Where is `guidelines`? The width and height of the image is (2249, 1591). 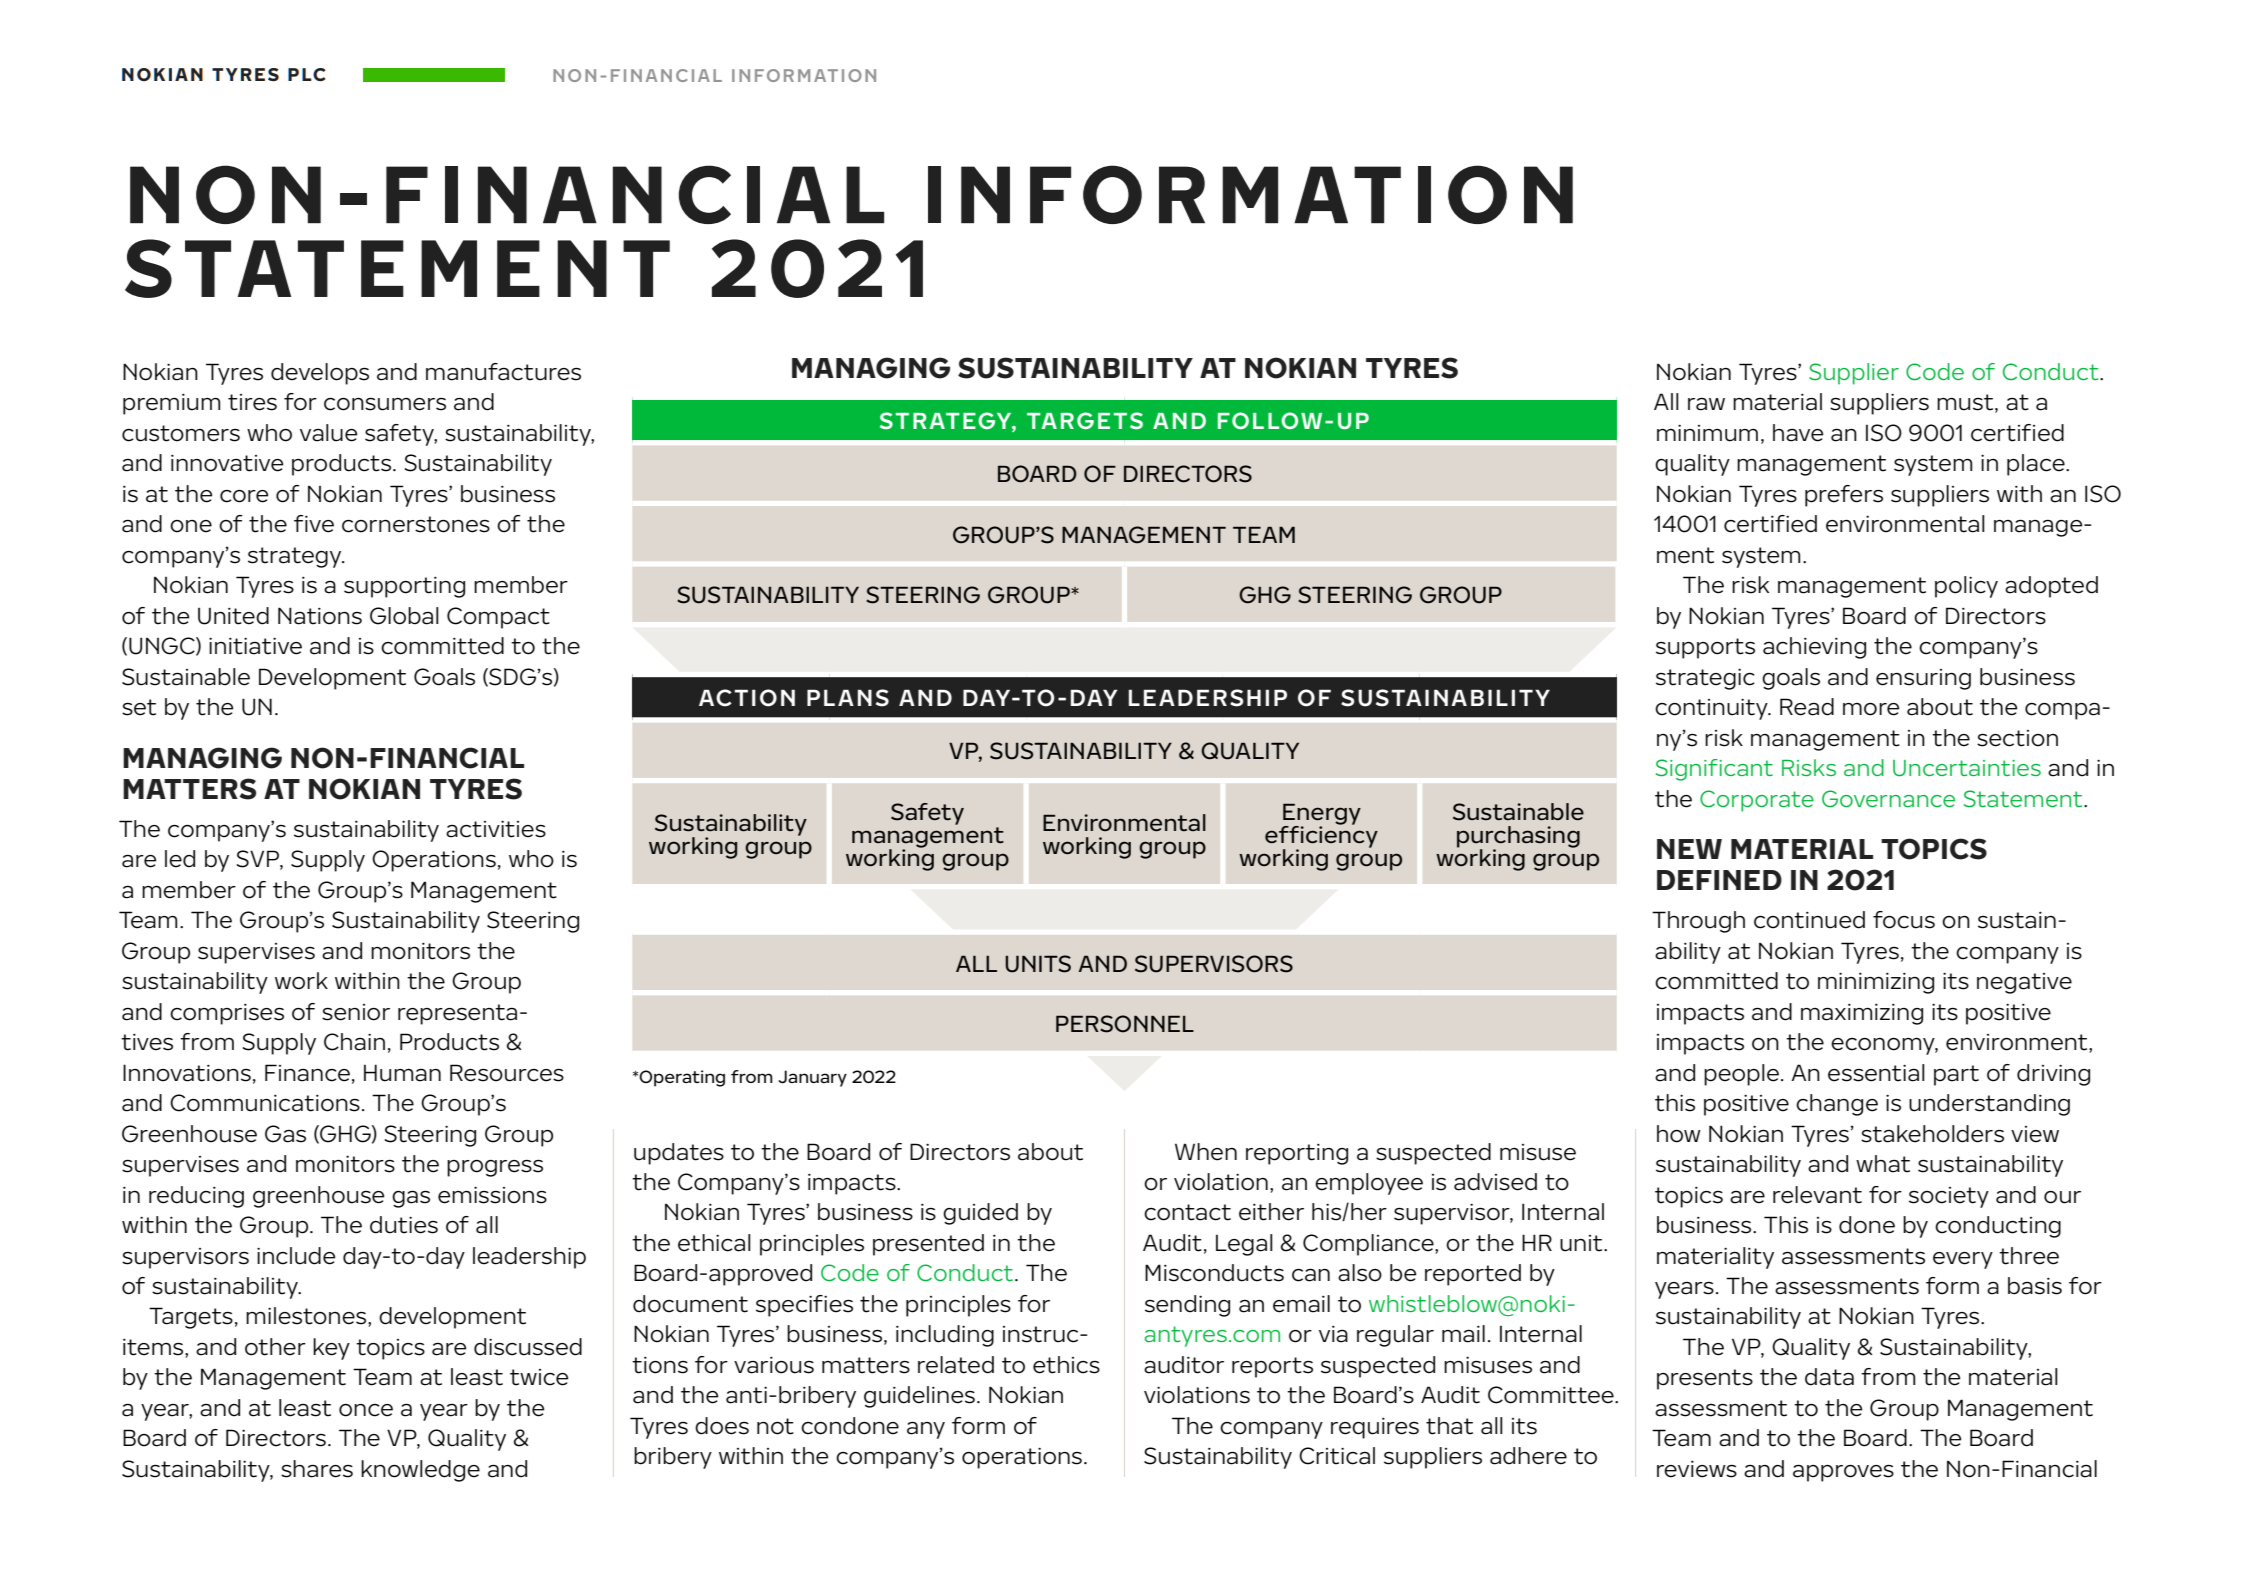
guidelines is located at coordinates (919, 1397).
